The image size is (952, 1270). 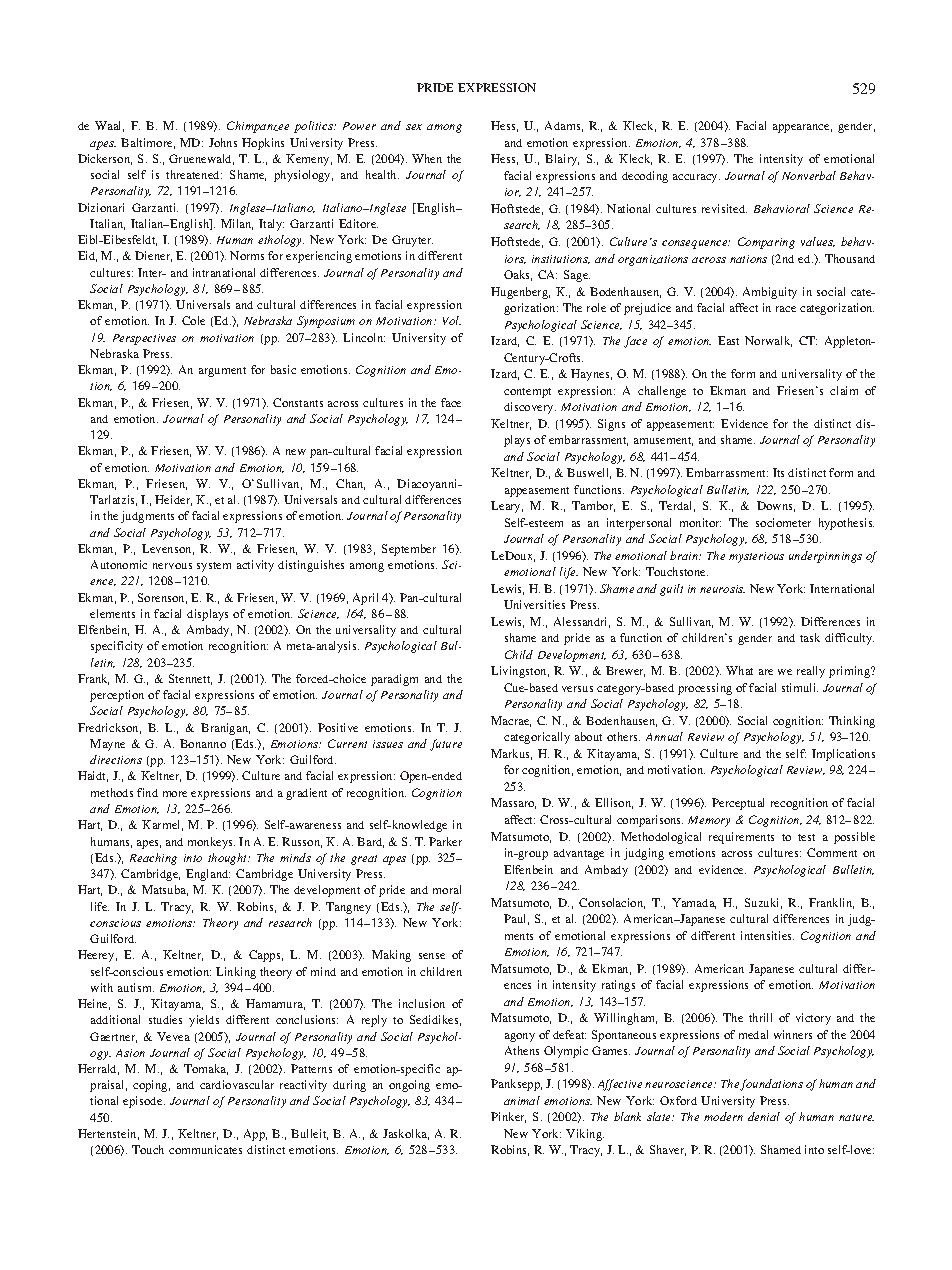 What do you see at coordinates (427, 158) in the screenshot?
I see `When` at bounding box center [427, 158].
